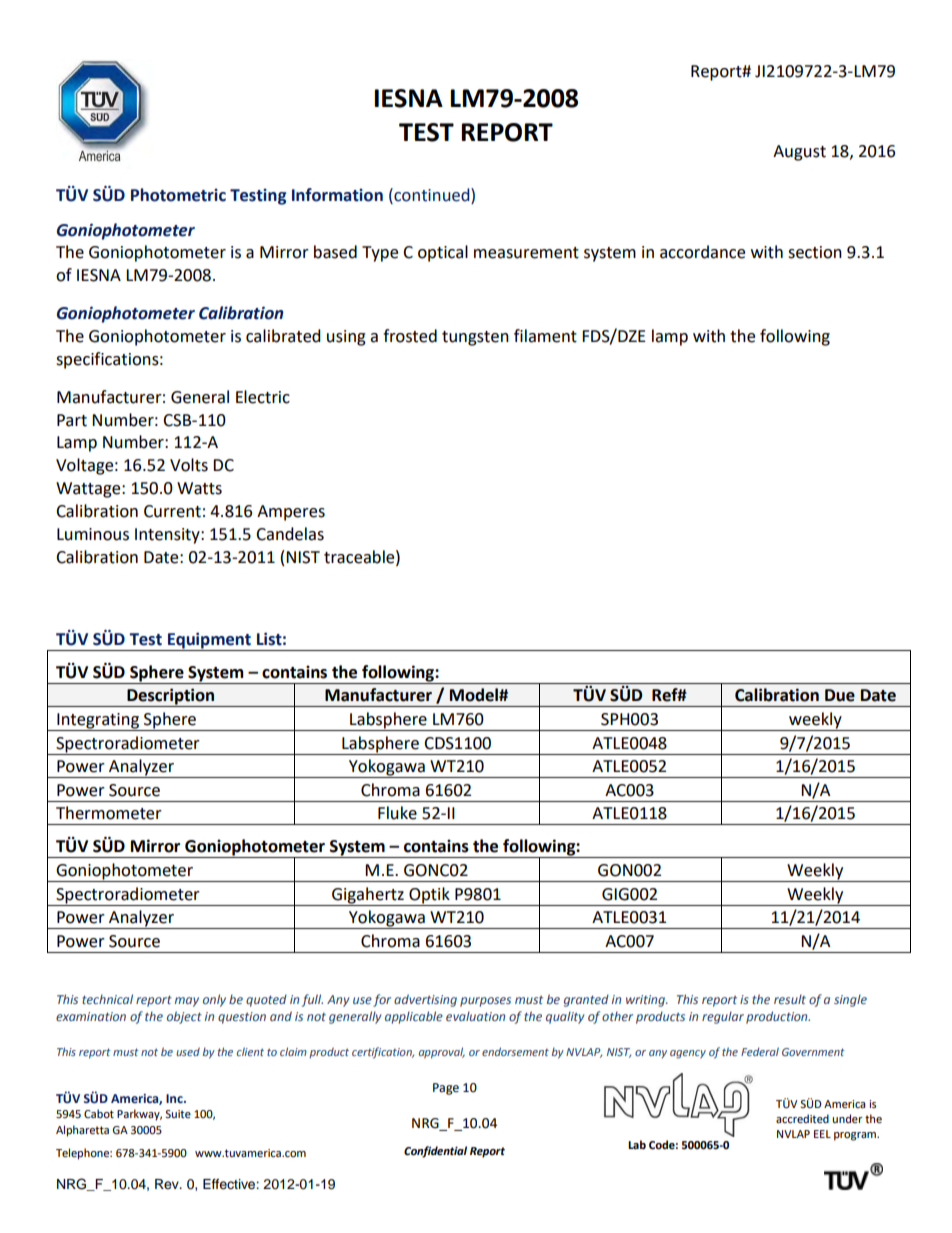 The width and height of the screenshot is (952, 1233). I want to click on optical, so click(443, 253).
